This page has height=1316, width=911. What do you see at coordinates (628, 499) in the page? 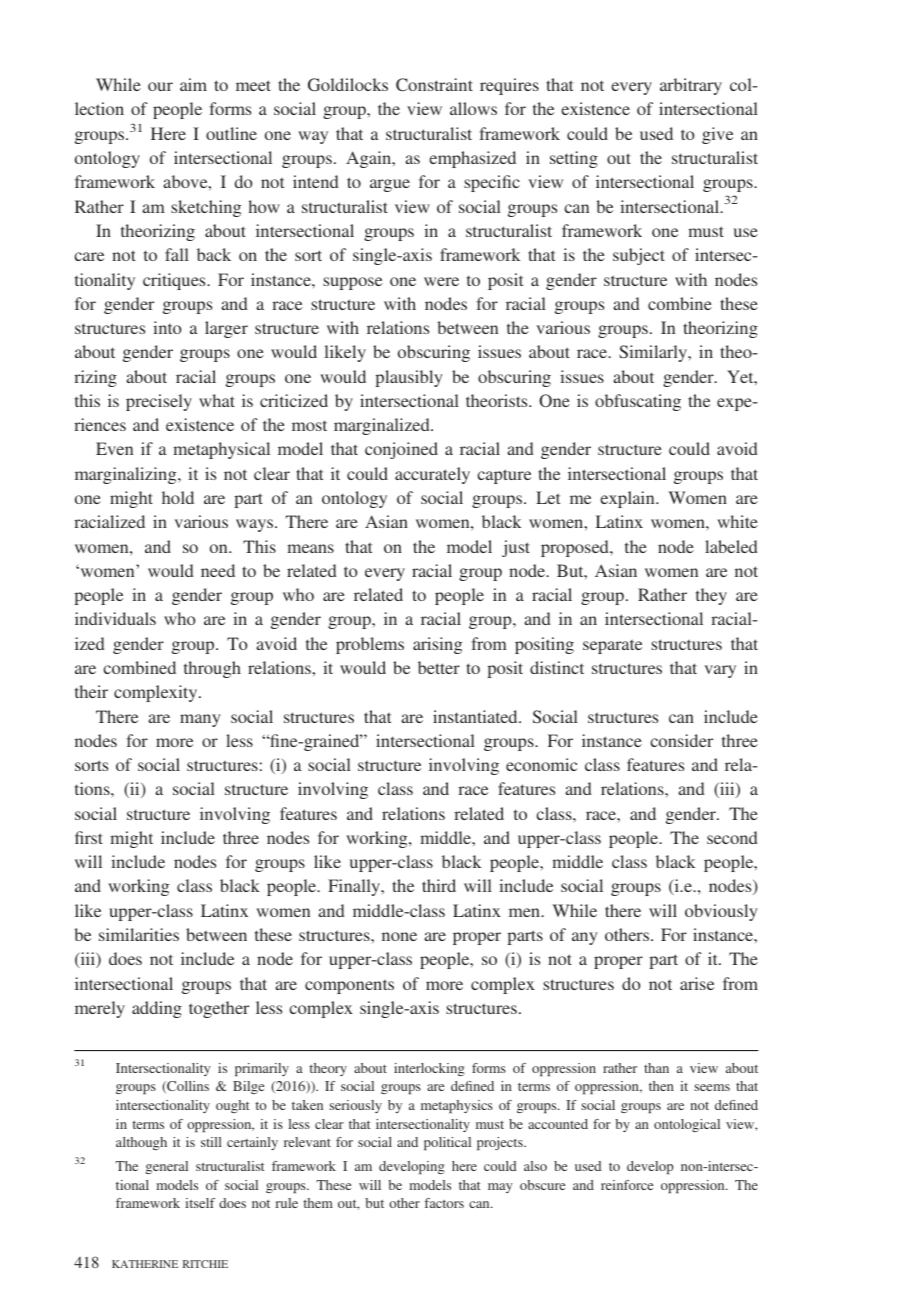
I see `explain` at bounding box center [628, 499].
